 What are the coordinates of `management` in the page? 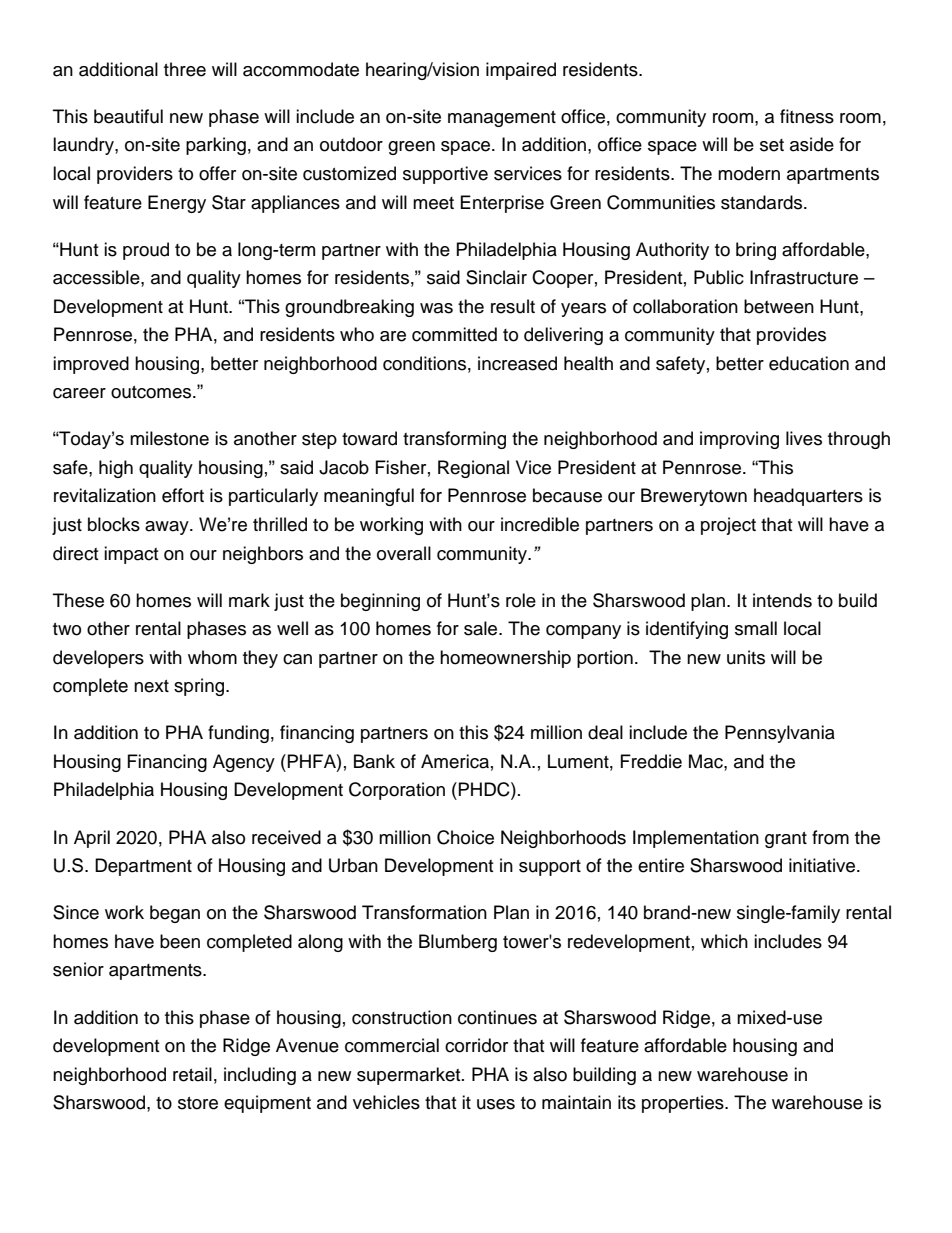 It's located at (502, 119).
